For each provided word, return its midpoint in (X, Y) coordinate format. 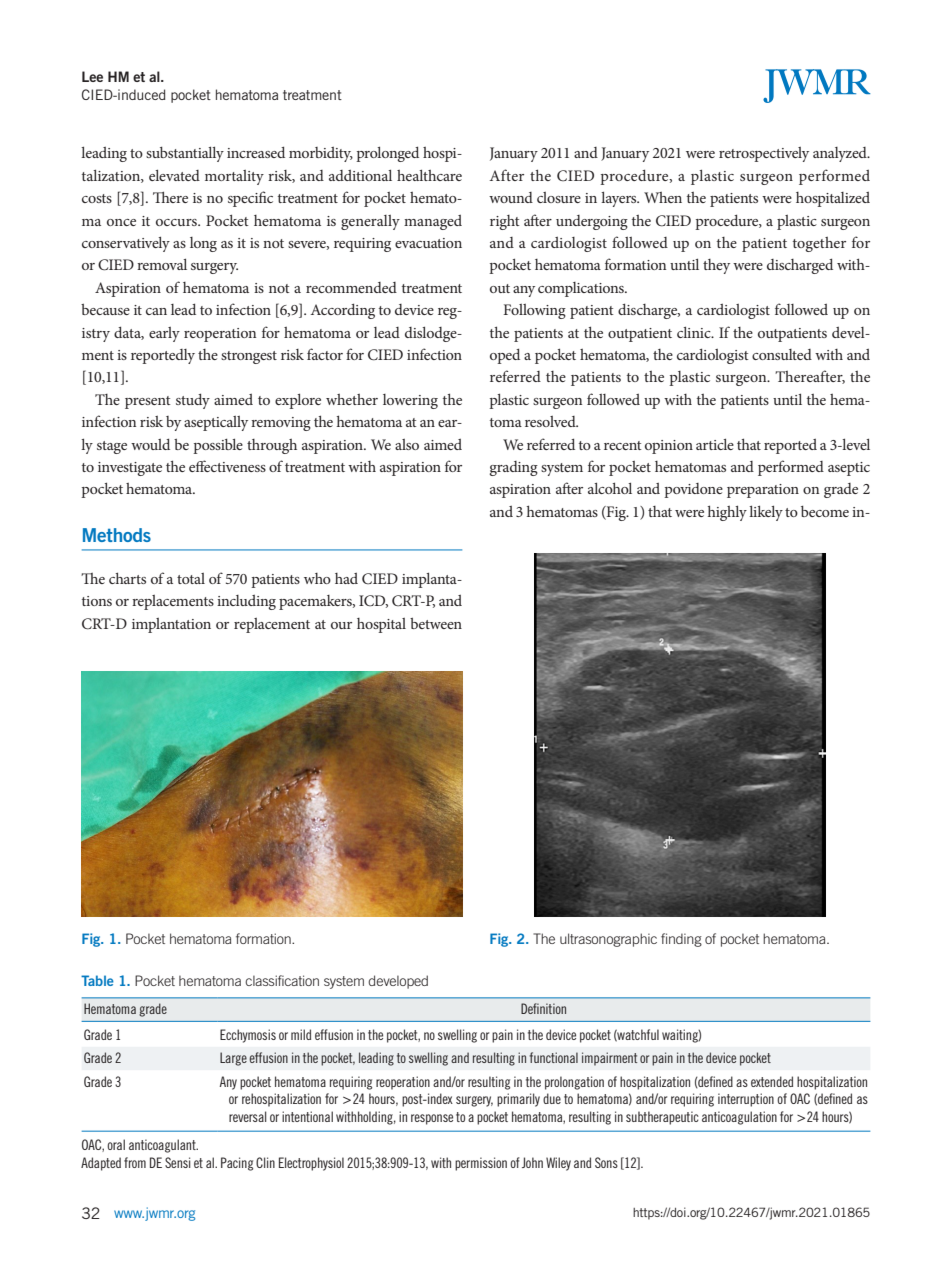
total (191, 578)
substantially (185, 154)
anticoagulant (163, 1146)
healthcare (429, 175)
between (436, 623)
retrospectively (764, 154)
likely (766, 513)
